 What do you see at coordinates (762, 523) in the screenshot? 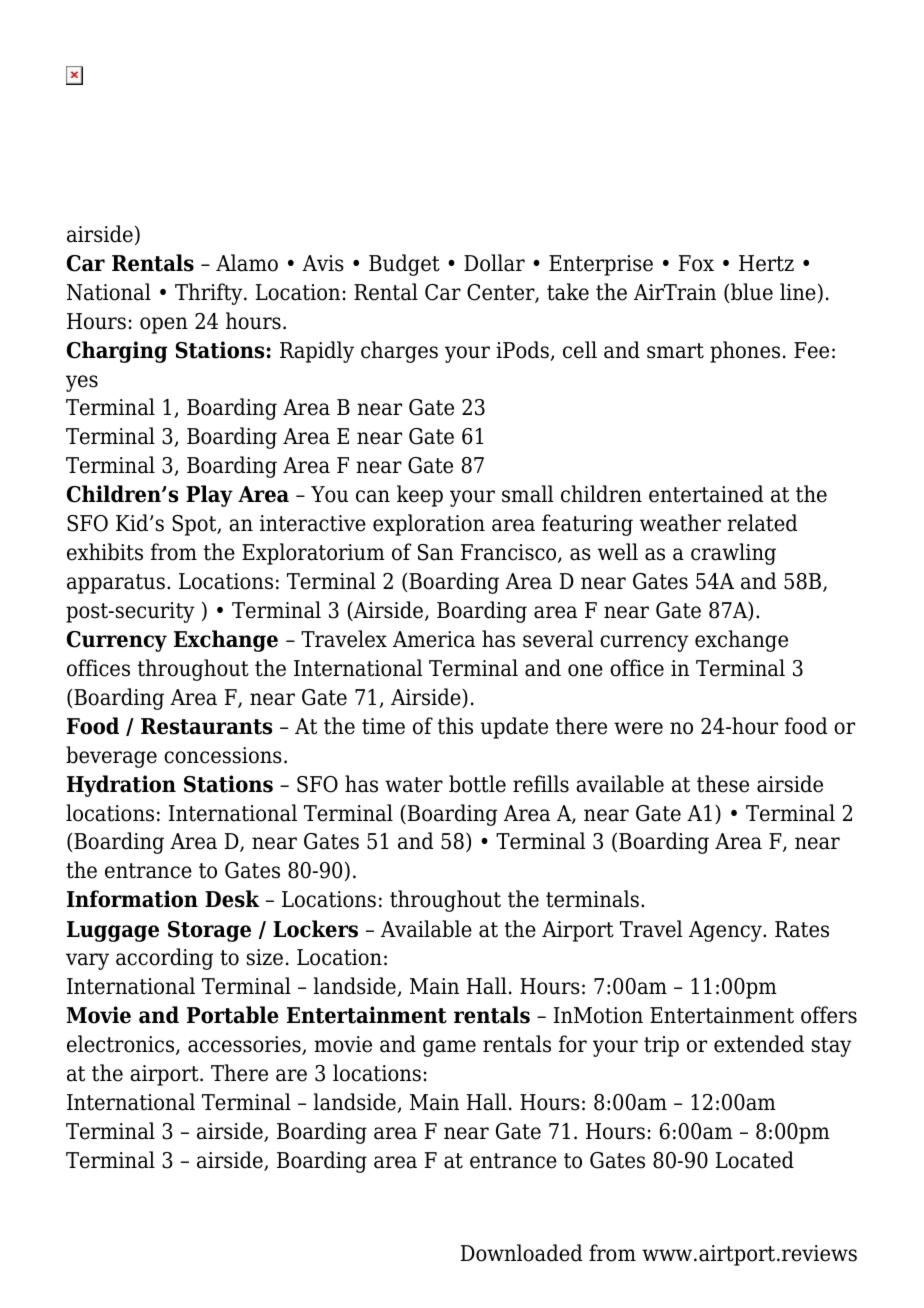
I see `related` at bounding box center [762, 523].
